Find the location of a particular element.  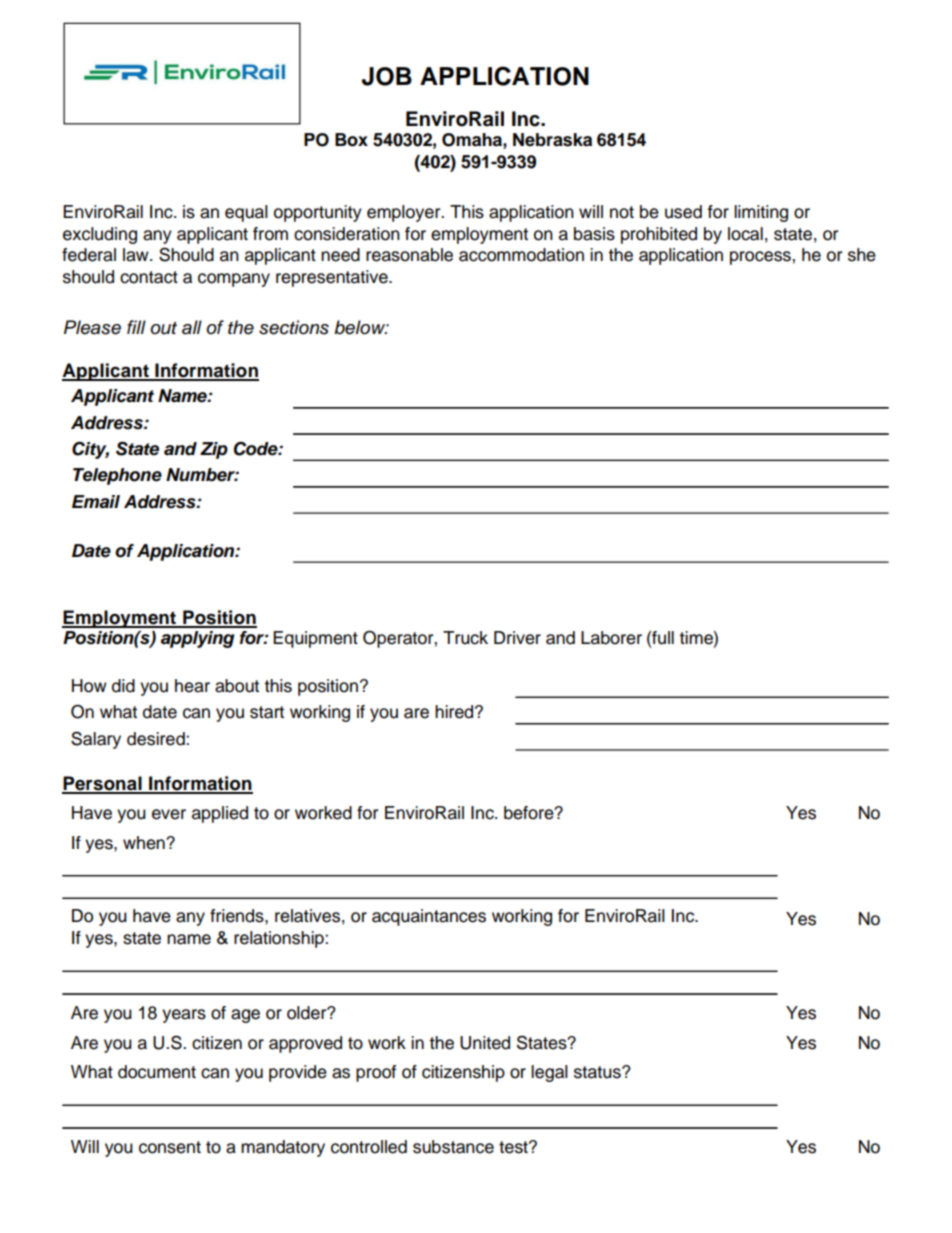

Laborer is located at coordinates (611, 638).
